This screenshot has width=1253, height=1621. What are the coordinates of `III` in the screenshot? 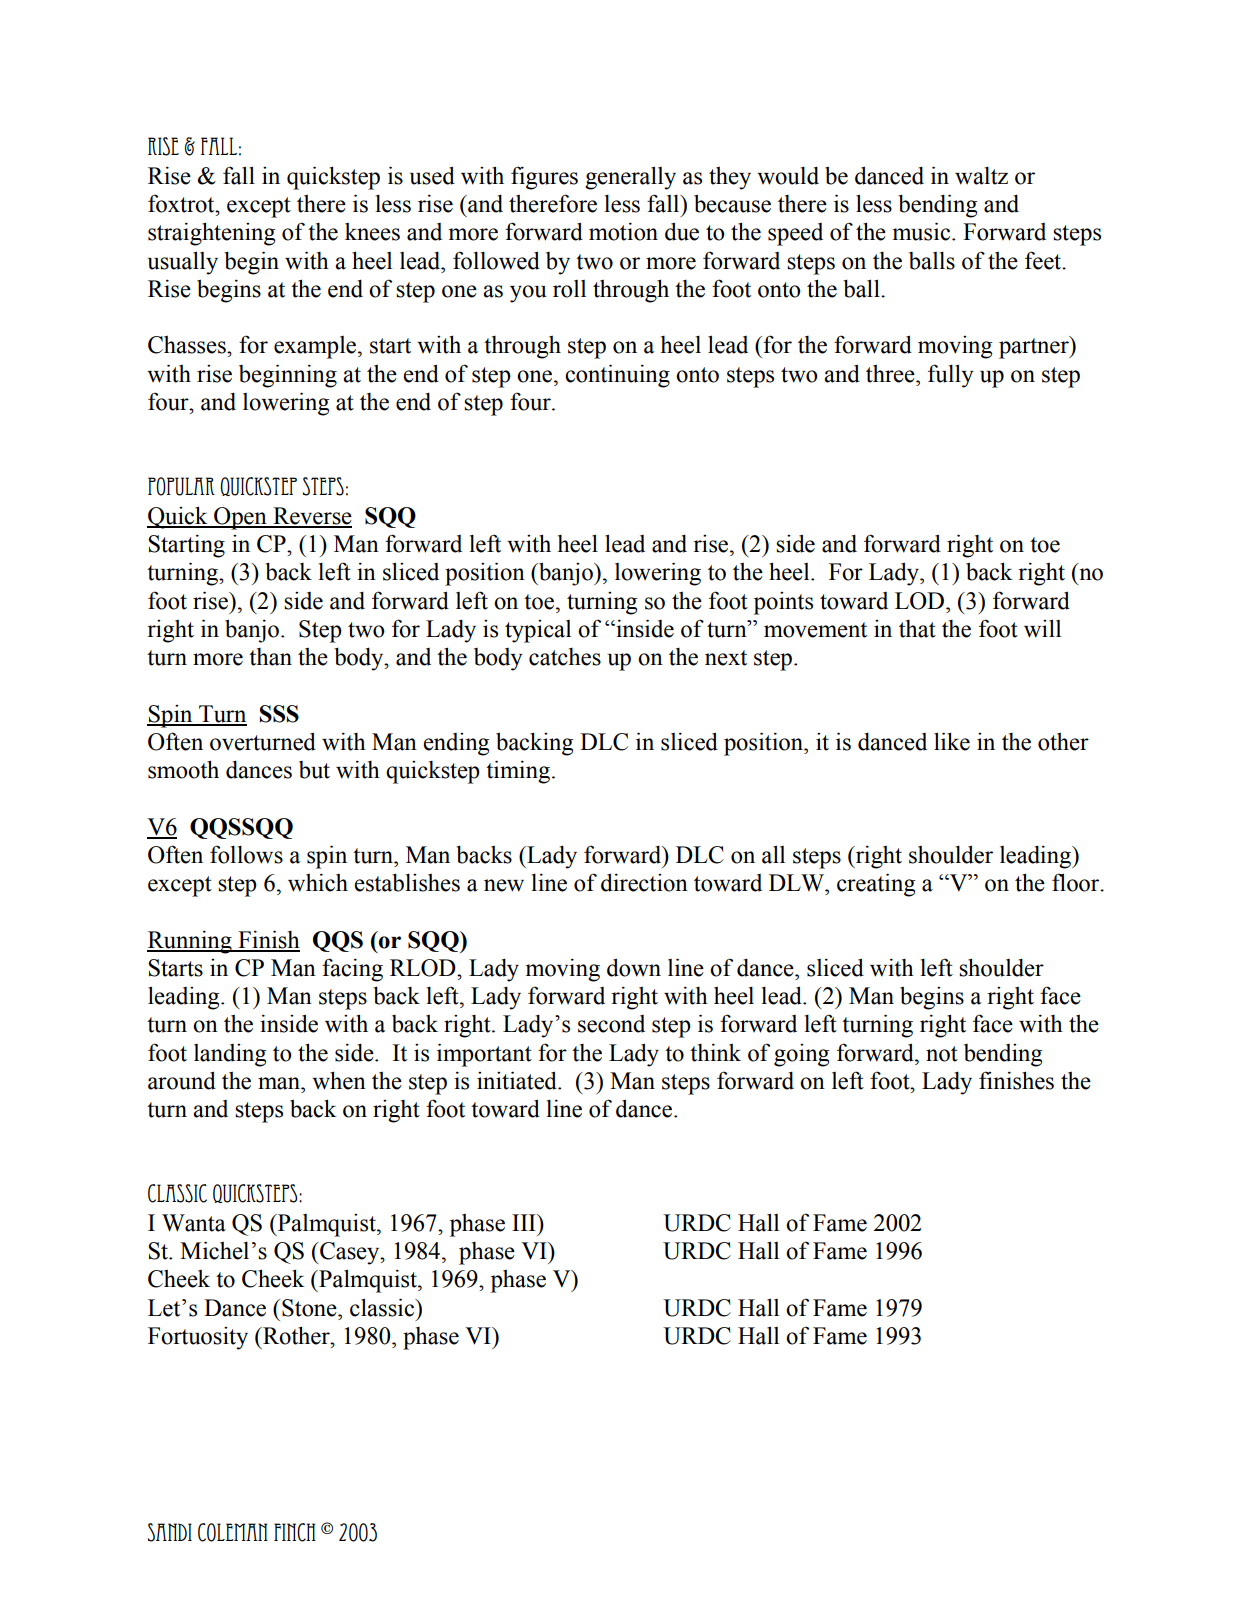 It's located at (525, 1222).
